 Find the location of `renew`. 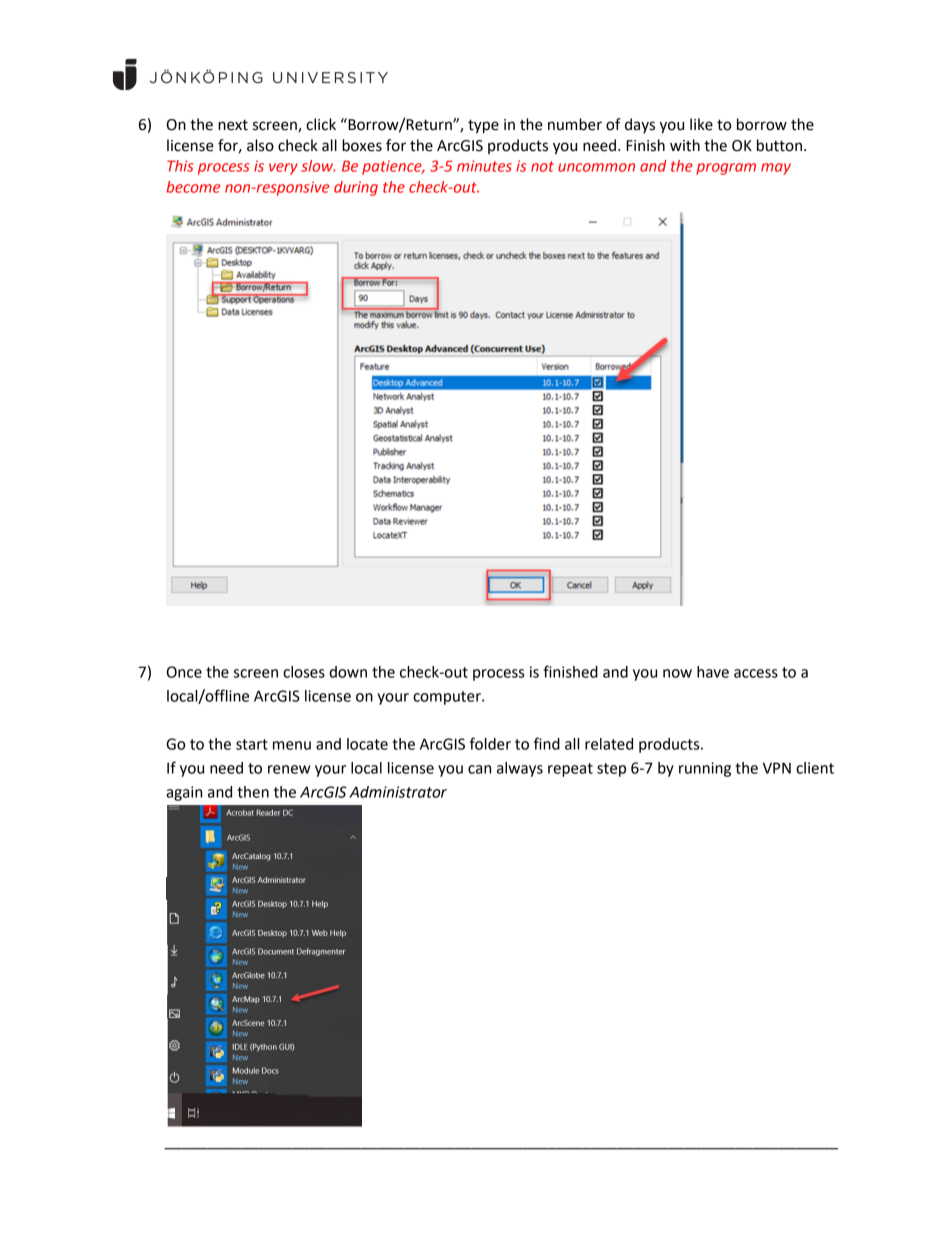

renew is located at coordinates (289, 769).
